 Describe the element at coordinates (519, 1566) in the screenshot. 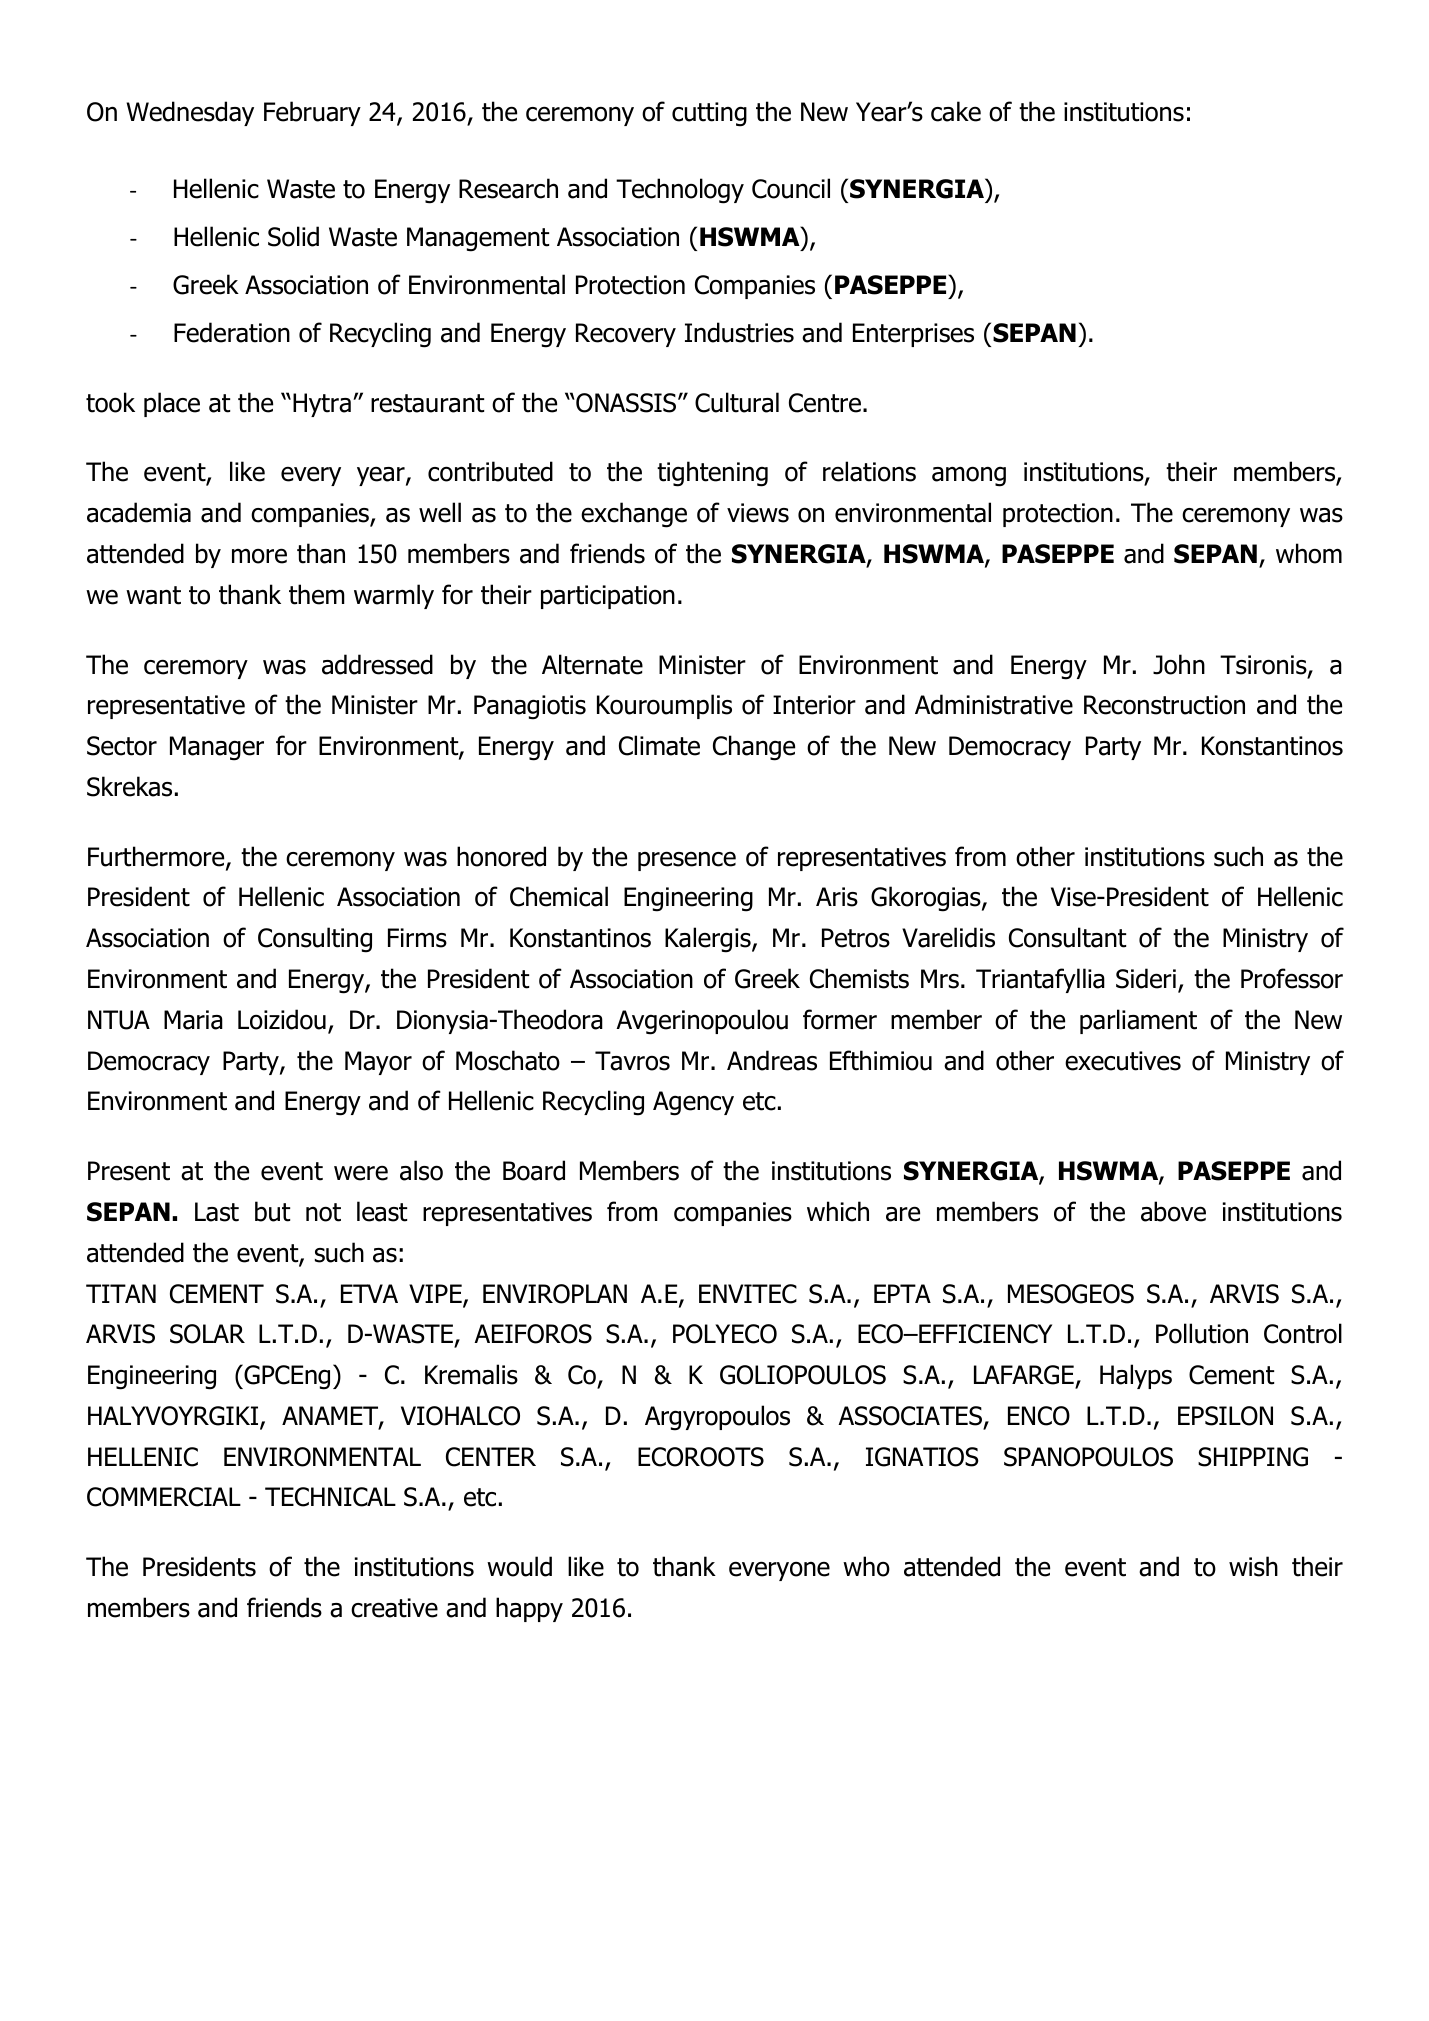

I see `would` at that location.
